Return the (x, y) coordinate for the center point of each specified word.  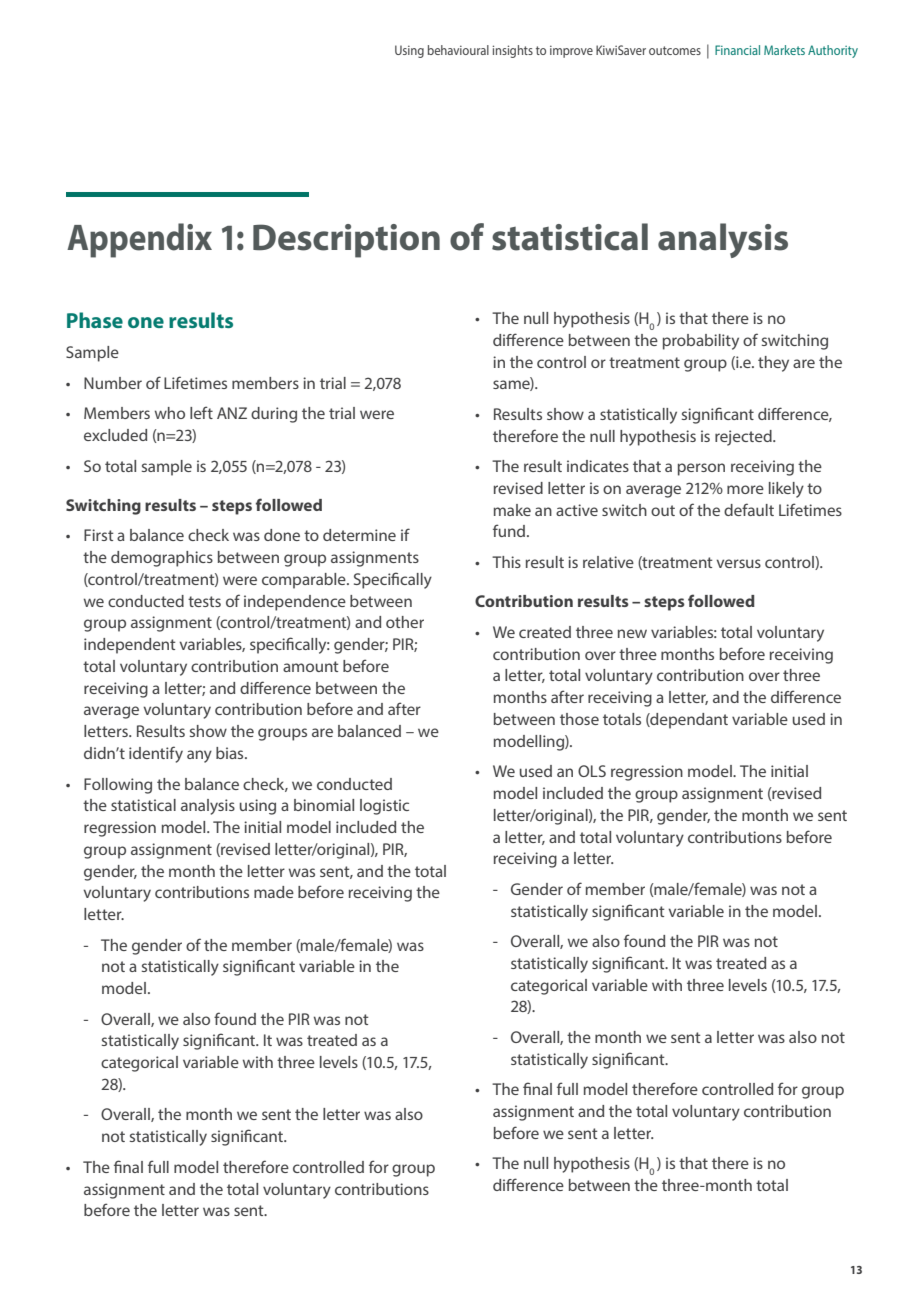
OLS (592, 771)
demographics (162, 559)
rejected (744, 438)
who (170, 413)
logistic (384, 807)
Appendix (139, 240)
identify (156, 754)
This (506, 562)
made (274, 892)
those (579, 719)
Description (346, 241)
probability (701, 342)
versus (738, 563)
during (274, 415)
